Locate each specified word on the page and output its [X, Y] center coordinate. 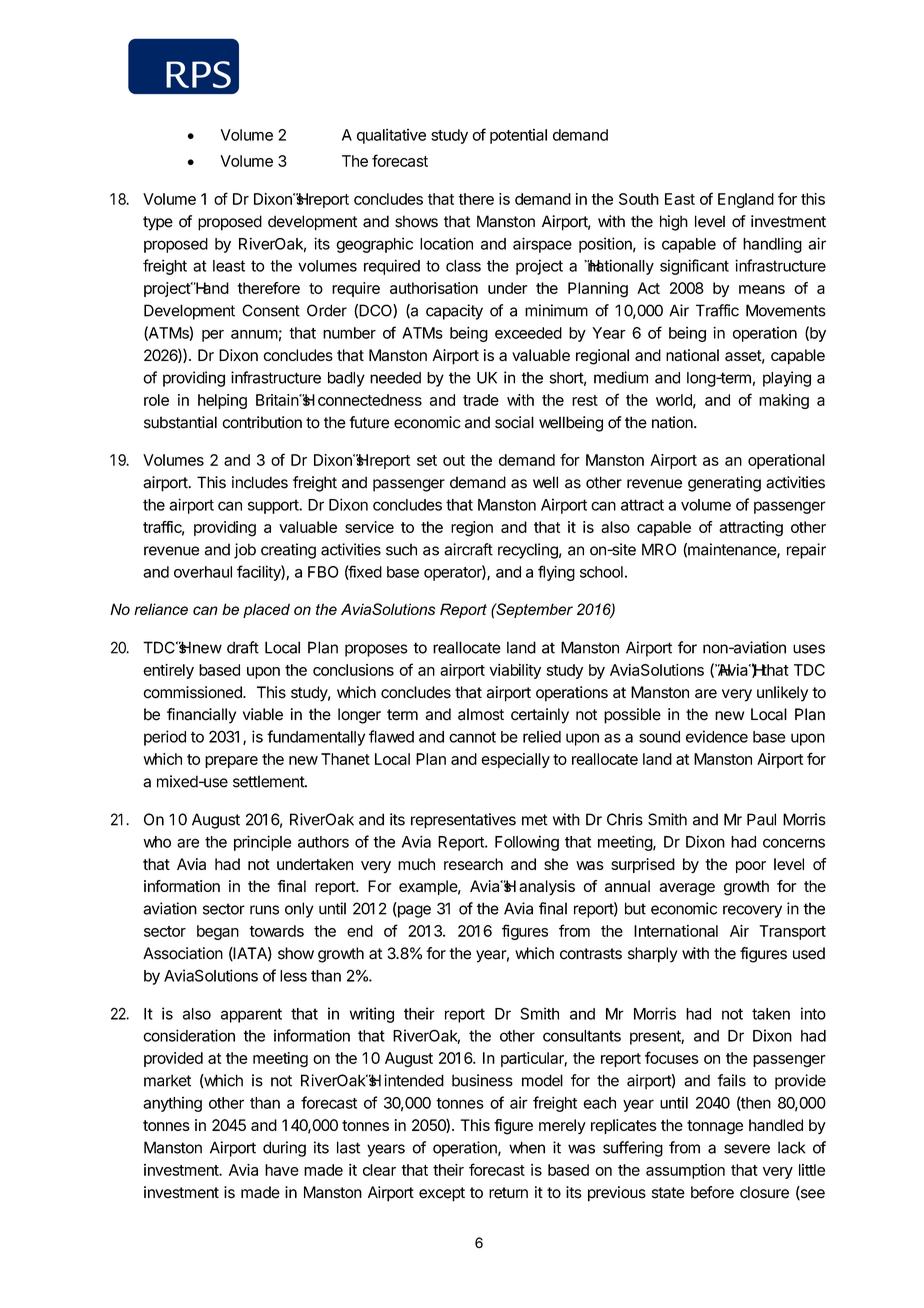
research [473, 864]
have [282, 1170]
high [674, 223]
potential [518, 136]
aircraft [468, 549]
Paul [761, 819]
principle [263, 843]
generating [724, 484]
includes [260, 482]
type [158, 223]
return [508, 1193]
